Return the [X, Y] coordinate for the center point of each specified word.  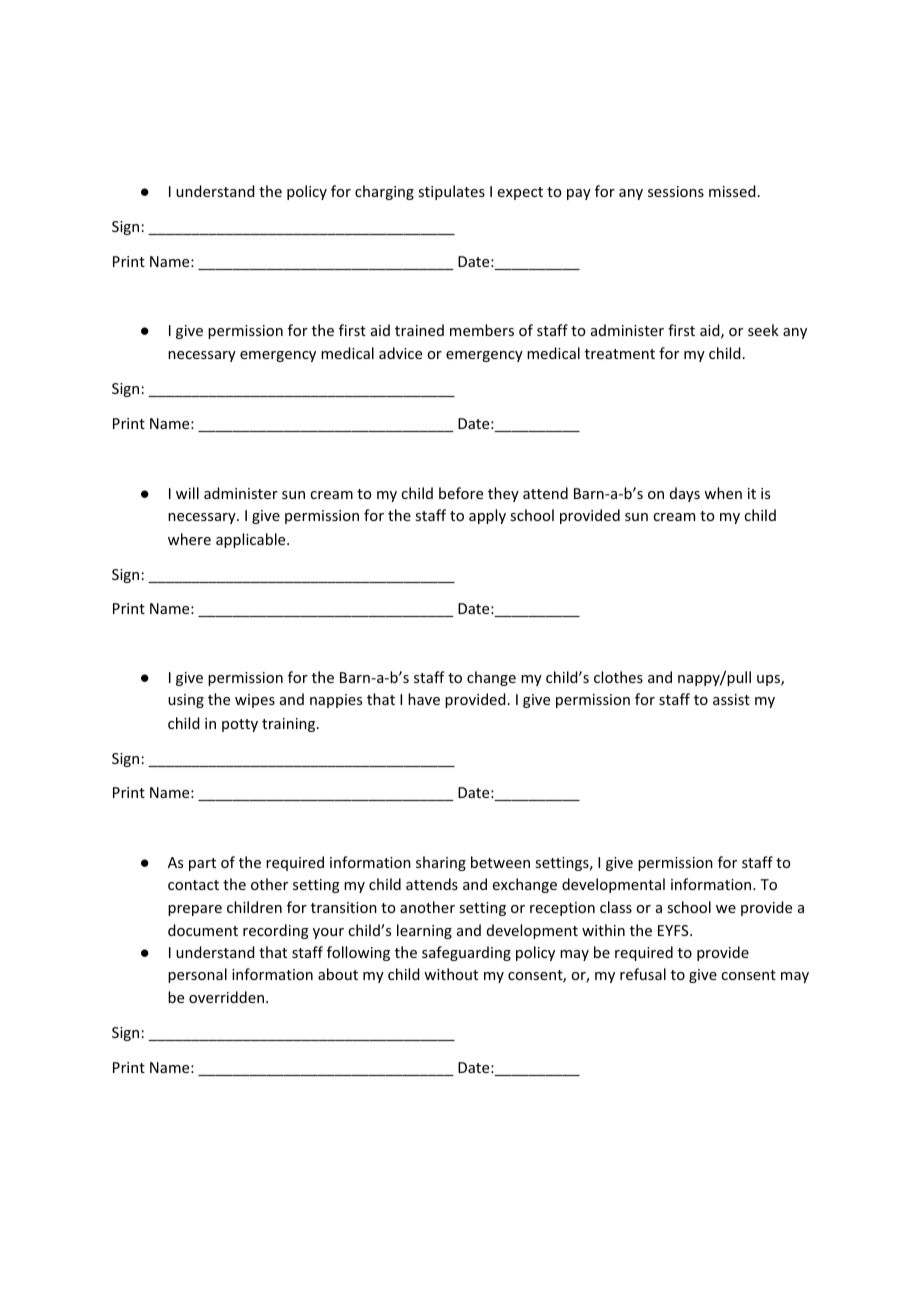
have [424, 699]
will [187, 493]
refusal [643, 974]
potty [240, 725]
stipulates [451, 192]
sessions [676, 191]
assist [731, 699]
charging [384, 192]
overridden [226, 997]
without [451, 974]
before [461, 493]
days [685, 494]
